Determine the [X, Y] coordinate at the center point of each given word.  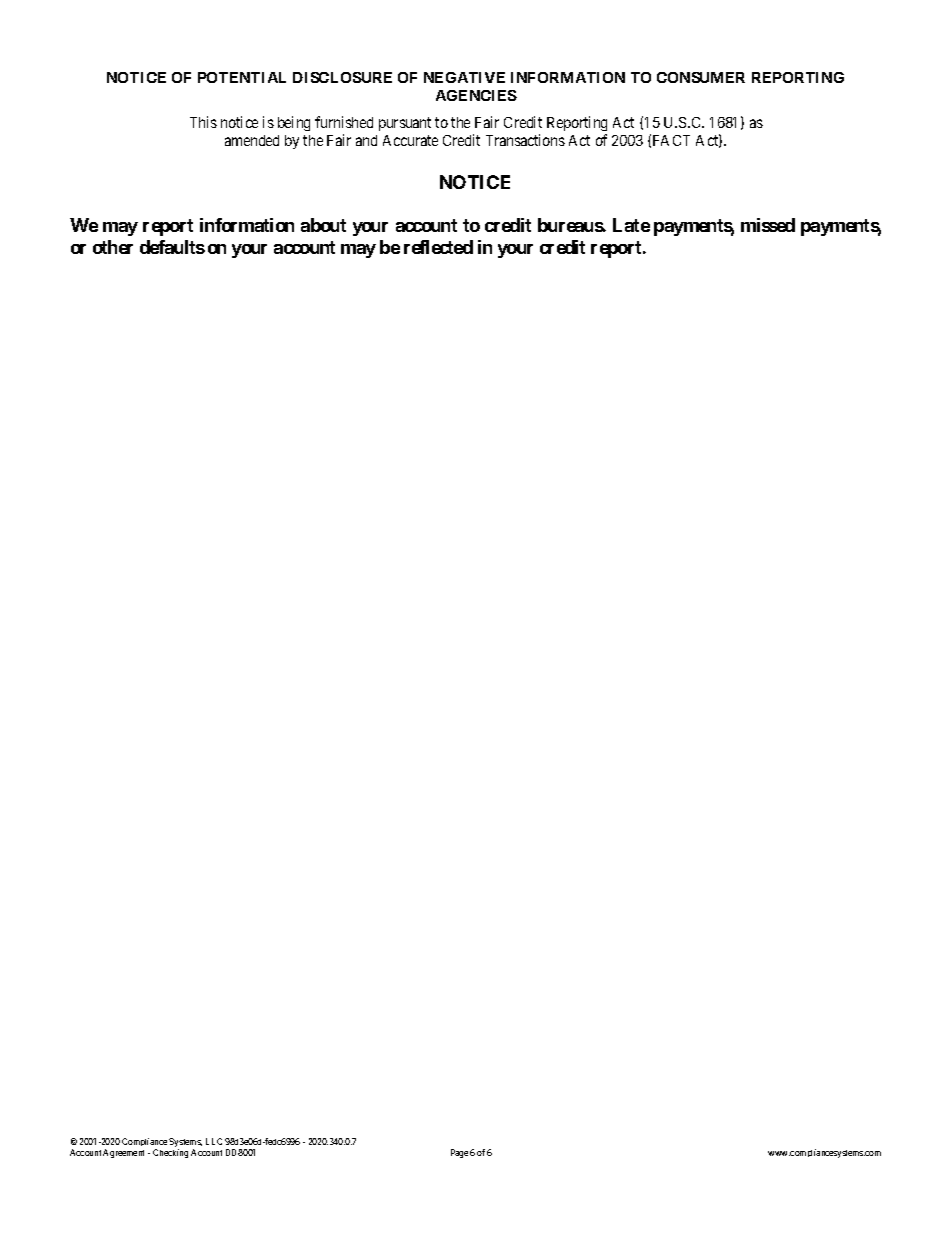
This [203, 122]
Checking [170, 1153]
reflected [438, 247]
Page [459, 1153]
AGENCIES [476, 95]
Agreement [123, 1153]
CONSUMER [701, 77]
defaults [172, 247]
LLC [214, 1141]
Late [631, 225]
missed [768, 225]
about [323, 225]
